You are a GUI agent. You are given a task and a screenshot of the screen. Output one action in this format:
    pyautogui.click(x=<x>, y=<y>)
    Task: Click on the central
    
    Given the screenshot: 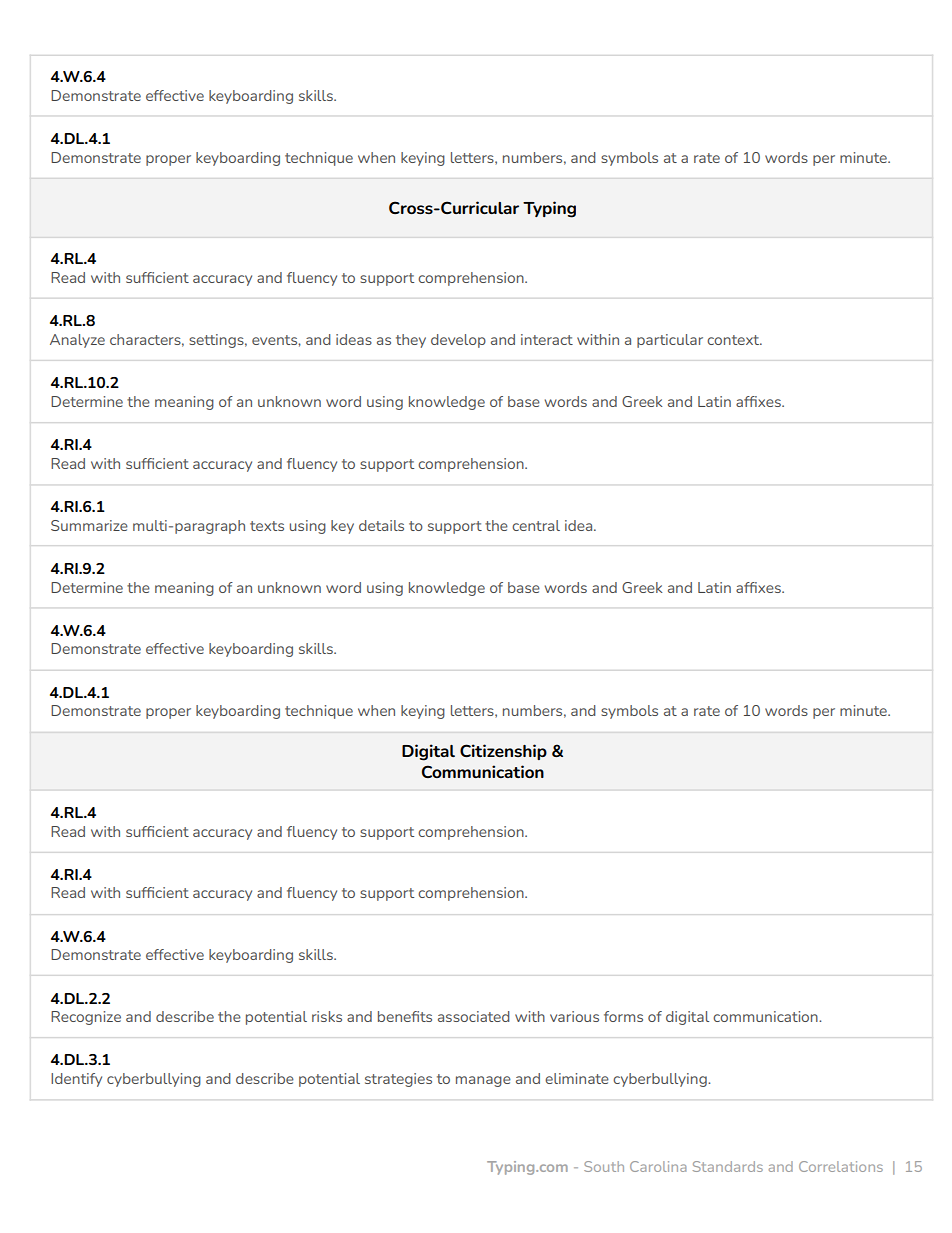 What is the action you would take?
    pyautogui.click(x=536, y=525)
